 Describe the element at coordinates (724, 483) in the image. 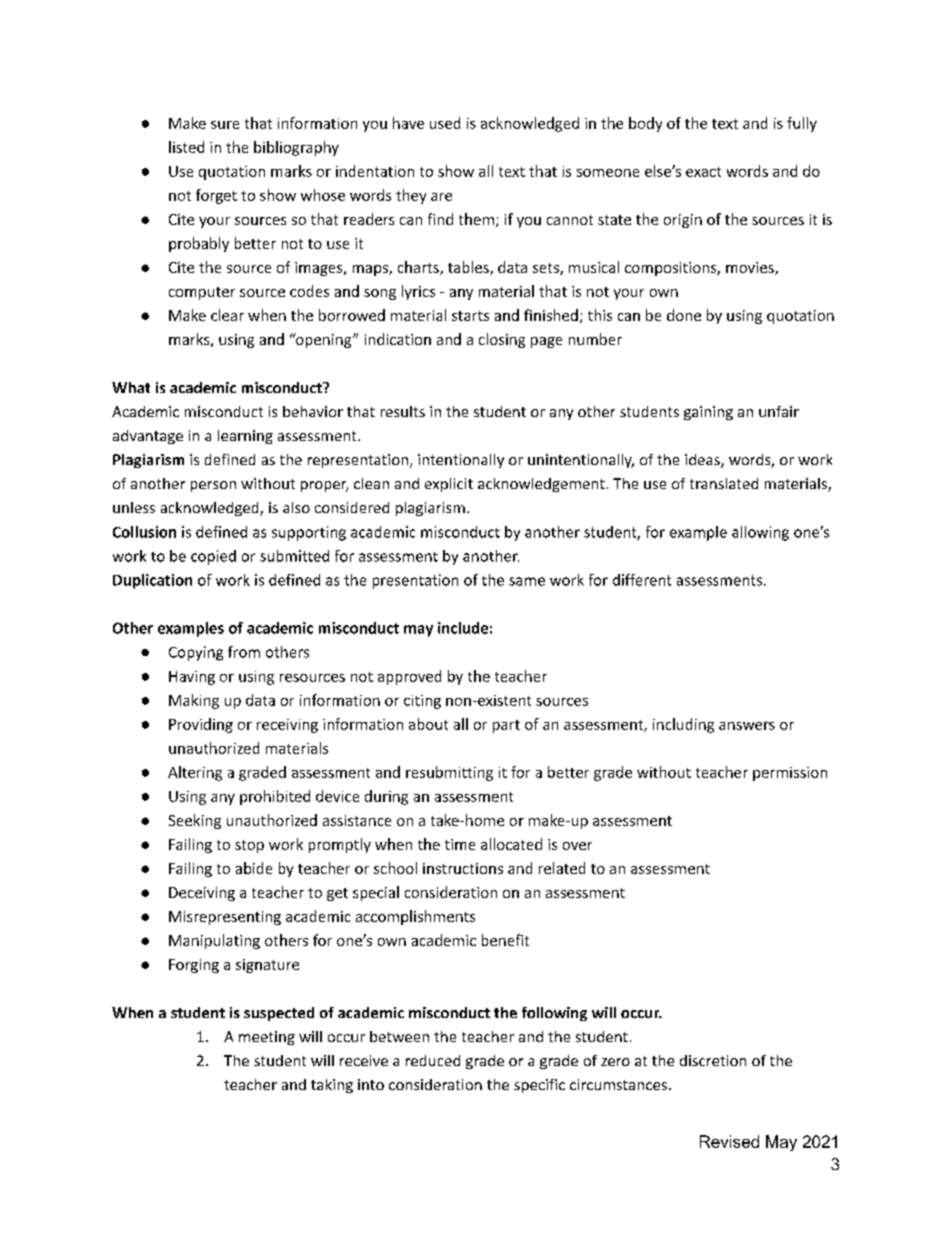

I see `translated` at that location.
